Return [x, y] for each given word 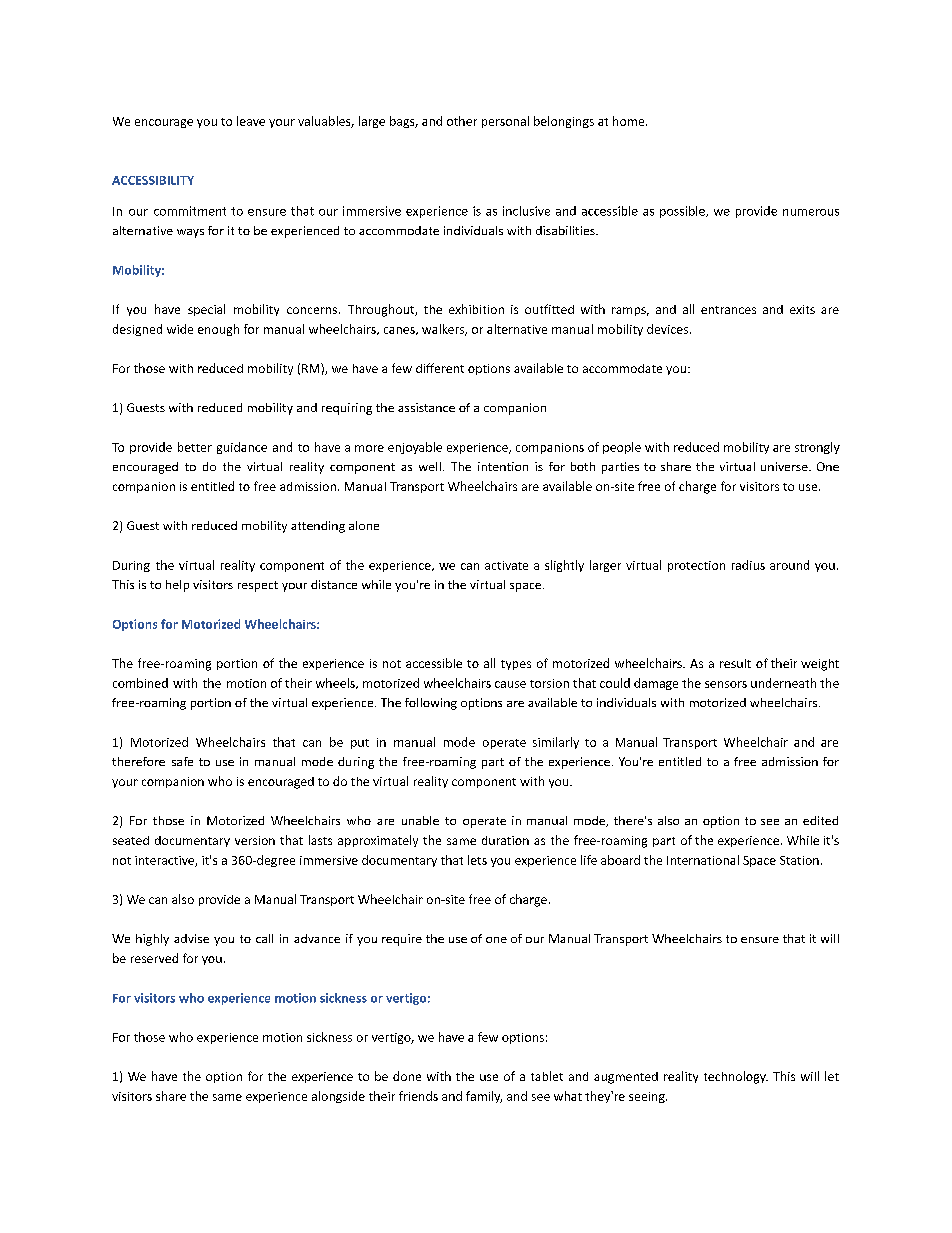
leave [251, 121]
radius [748, 565]
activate [506, 565]
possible [683, 212]
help [177, 586]
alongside [338, 1097]
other [462, 121]
